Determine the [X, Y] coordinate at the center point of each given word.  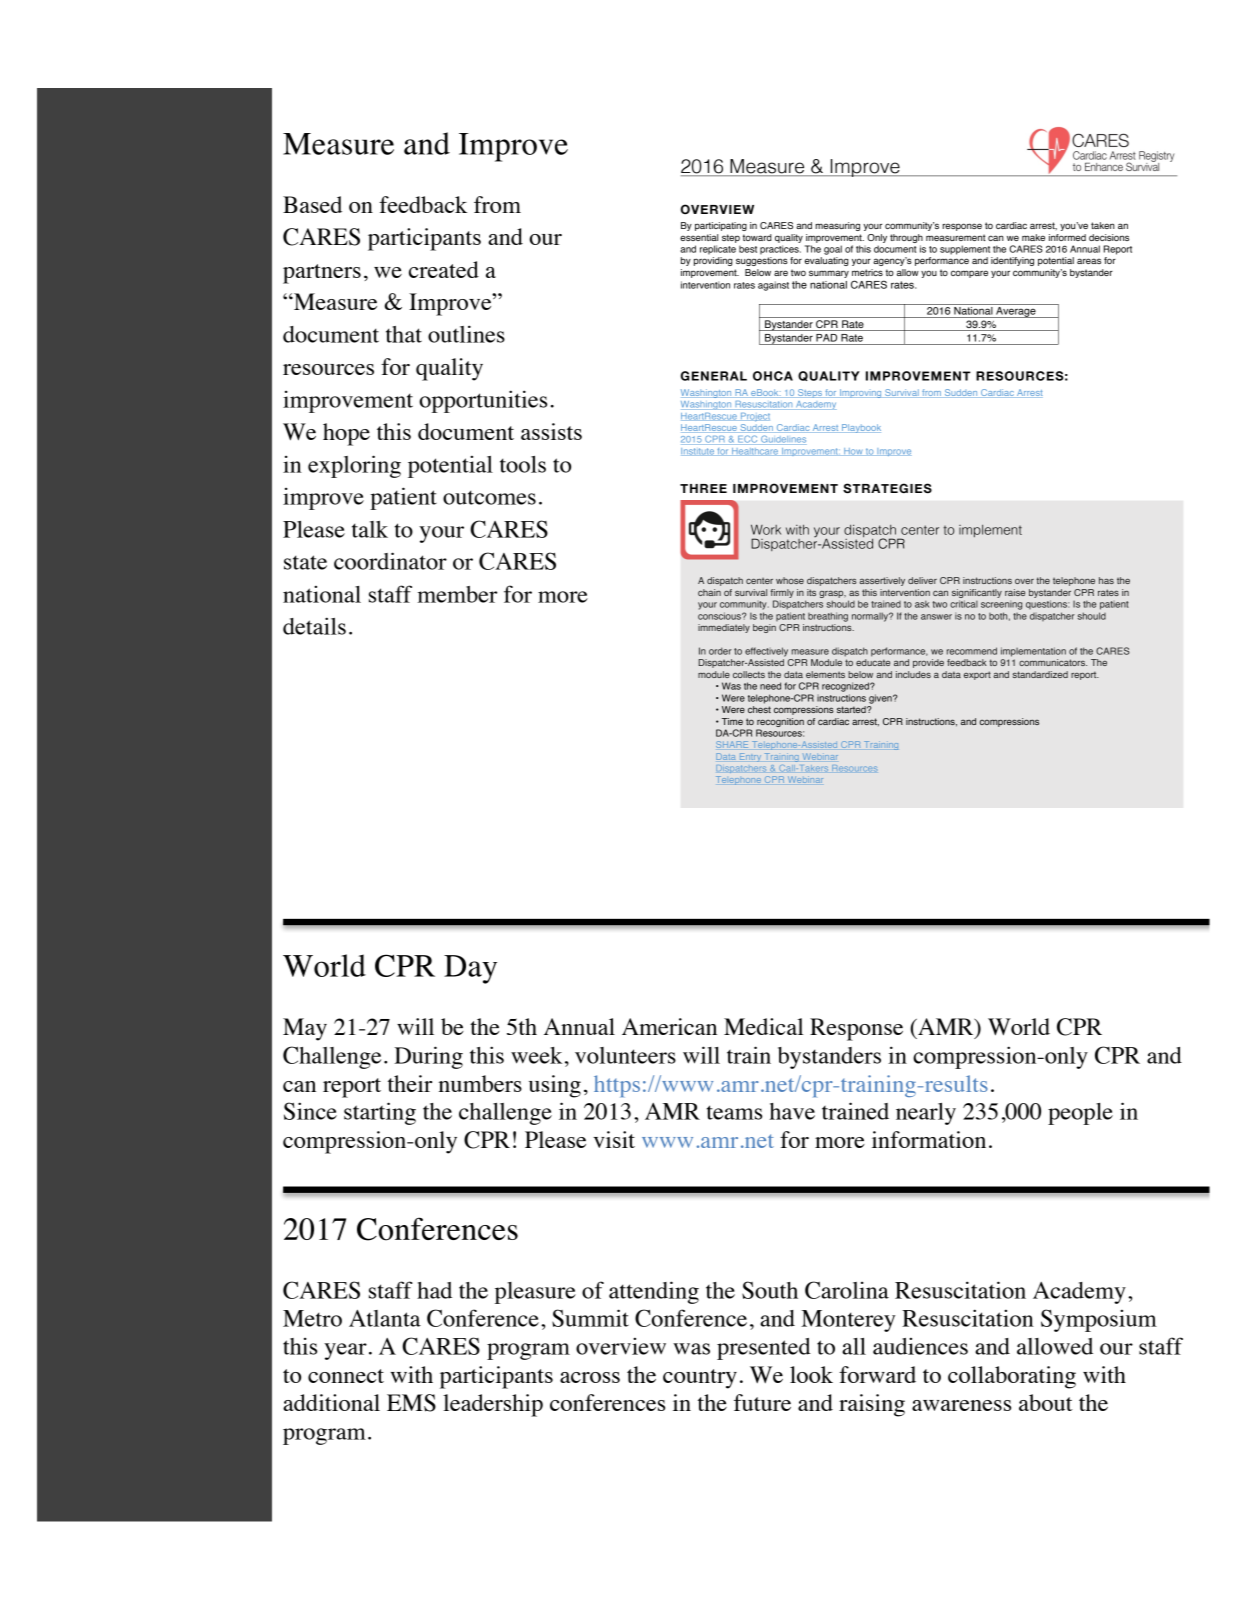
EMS [411, 1403]
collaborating [1012, 1377]
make [1033, 237]
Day [470, 969]
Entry [750, 757]
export [977, 675]
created [444, 269]
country [700, 1379]
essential [699, 237]
